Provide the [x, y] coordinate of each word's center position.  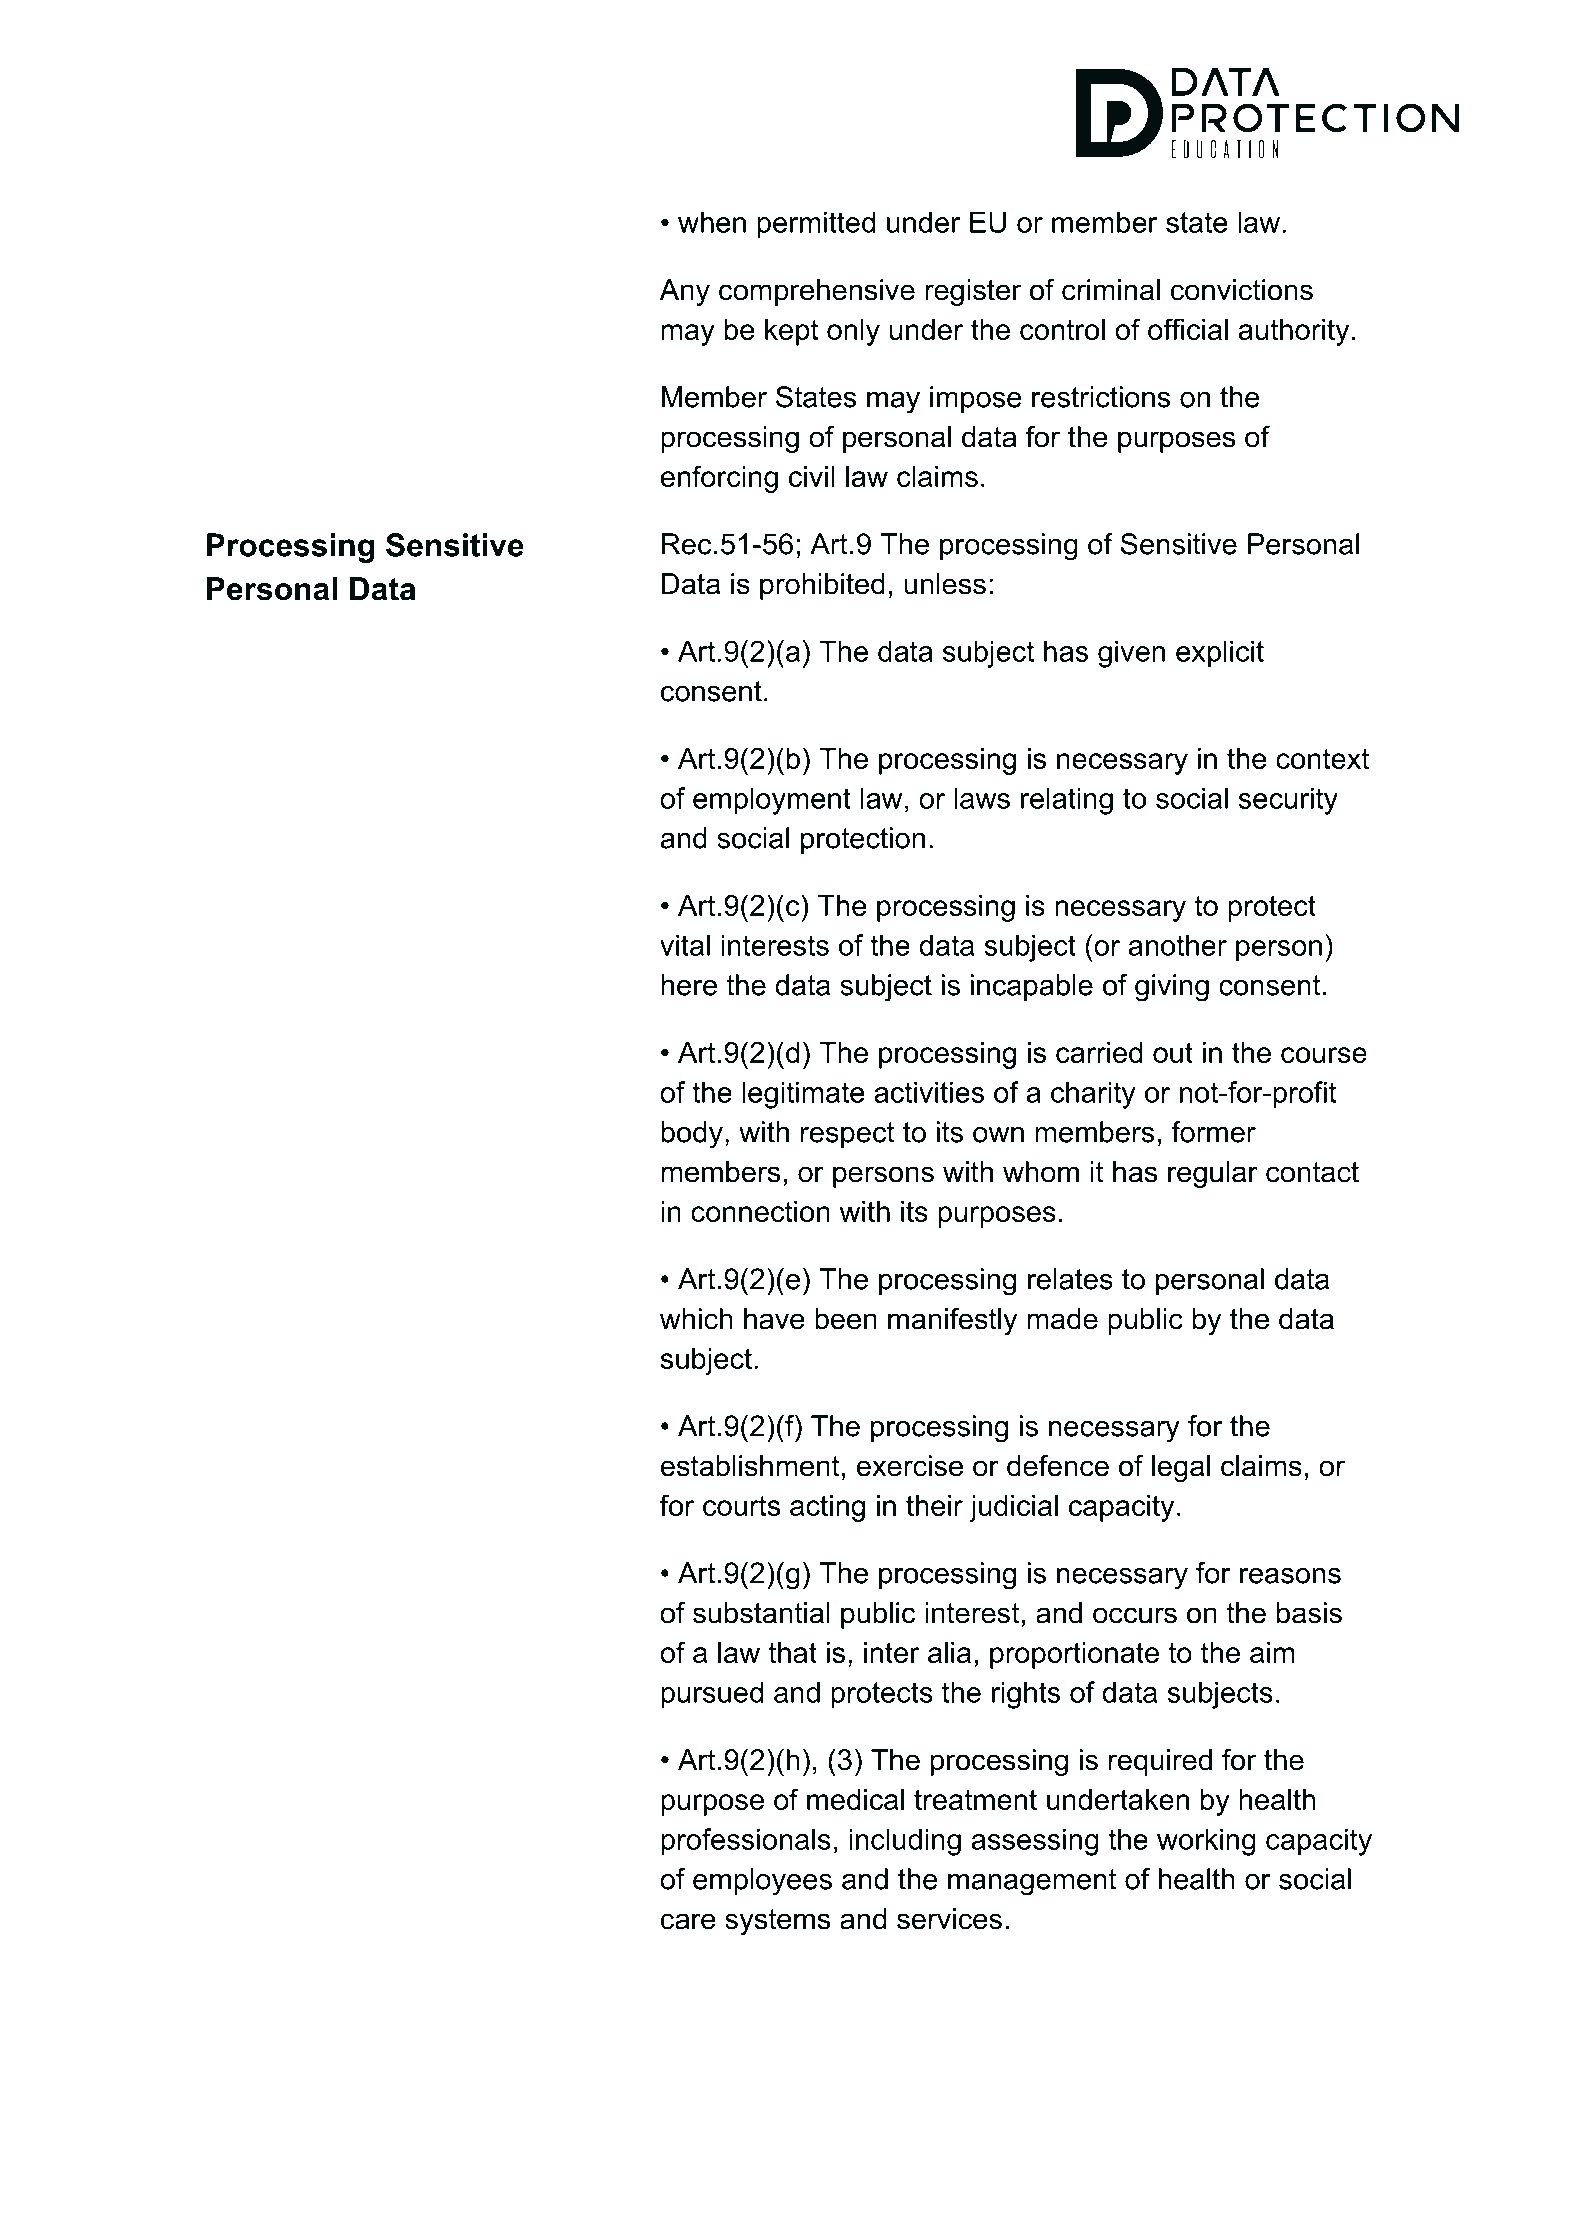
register [973, 292]
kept [792, 332]
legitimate [803, 1095]
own [998, 1135]
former [1213, 1132]
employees [762, 1882]
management [1032, 1882]
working [1206, 1842]
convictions [1242, 290]
